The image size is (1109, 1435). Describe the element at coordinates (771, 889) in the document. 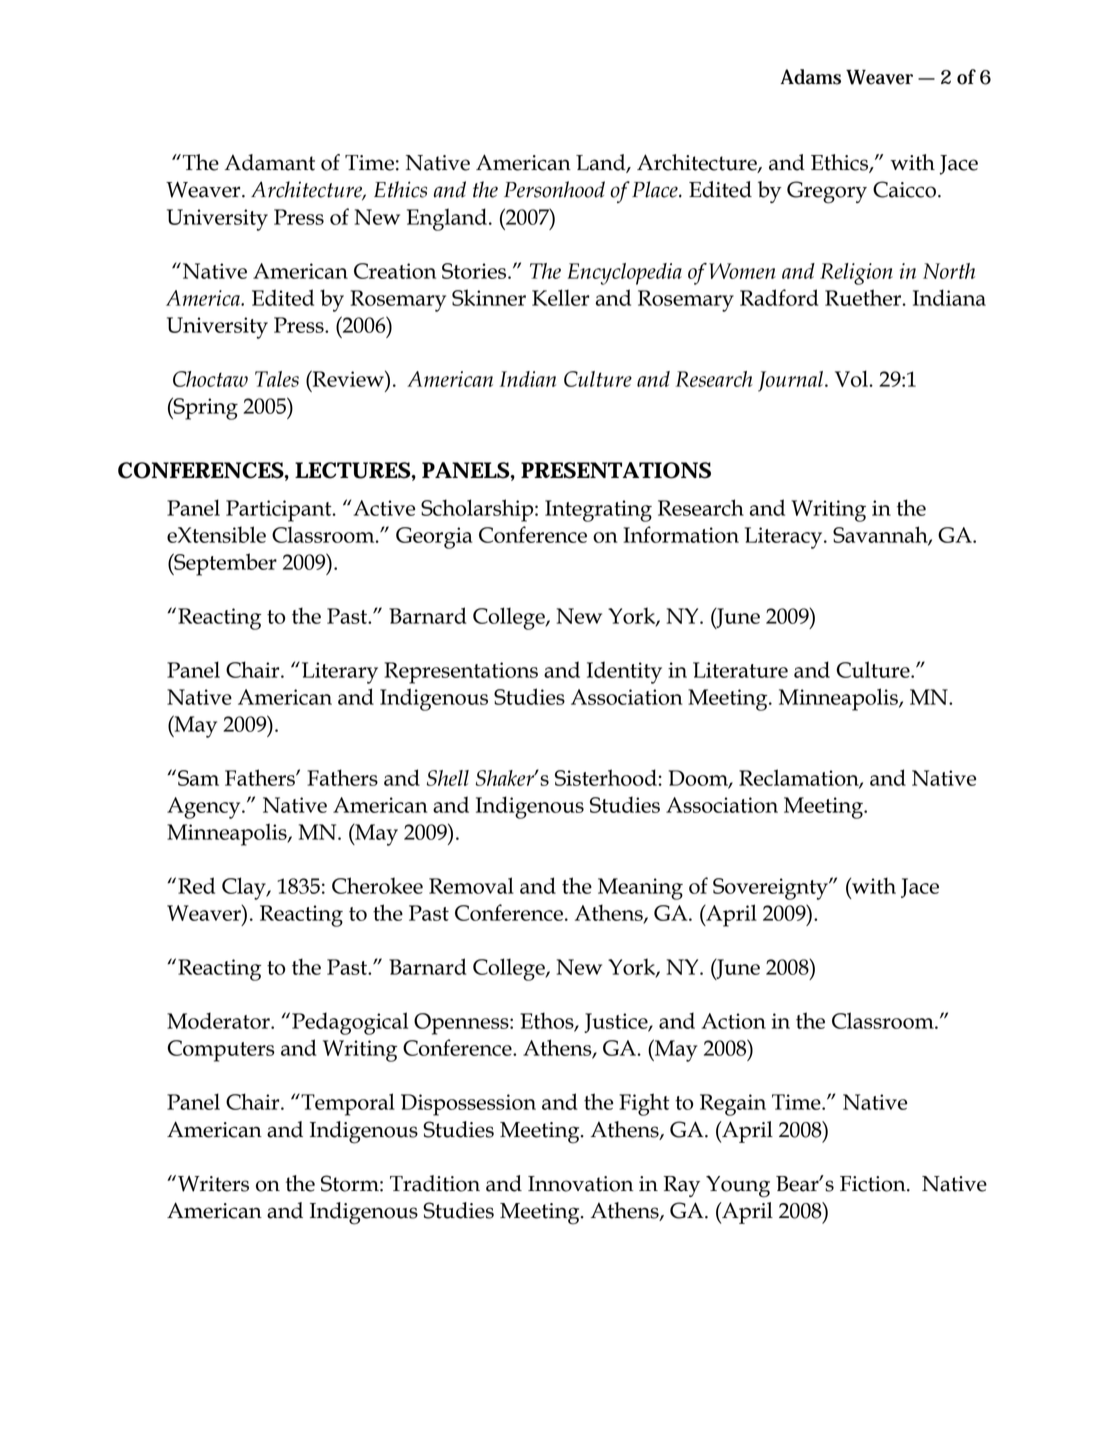

I see `Sovereignty` at that location.
